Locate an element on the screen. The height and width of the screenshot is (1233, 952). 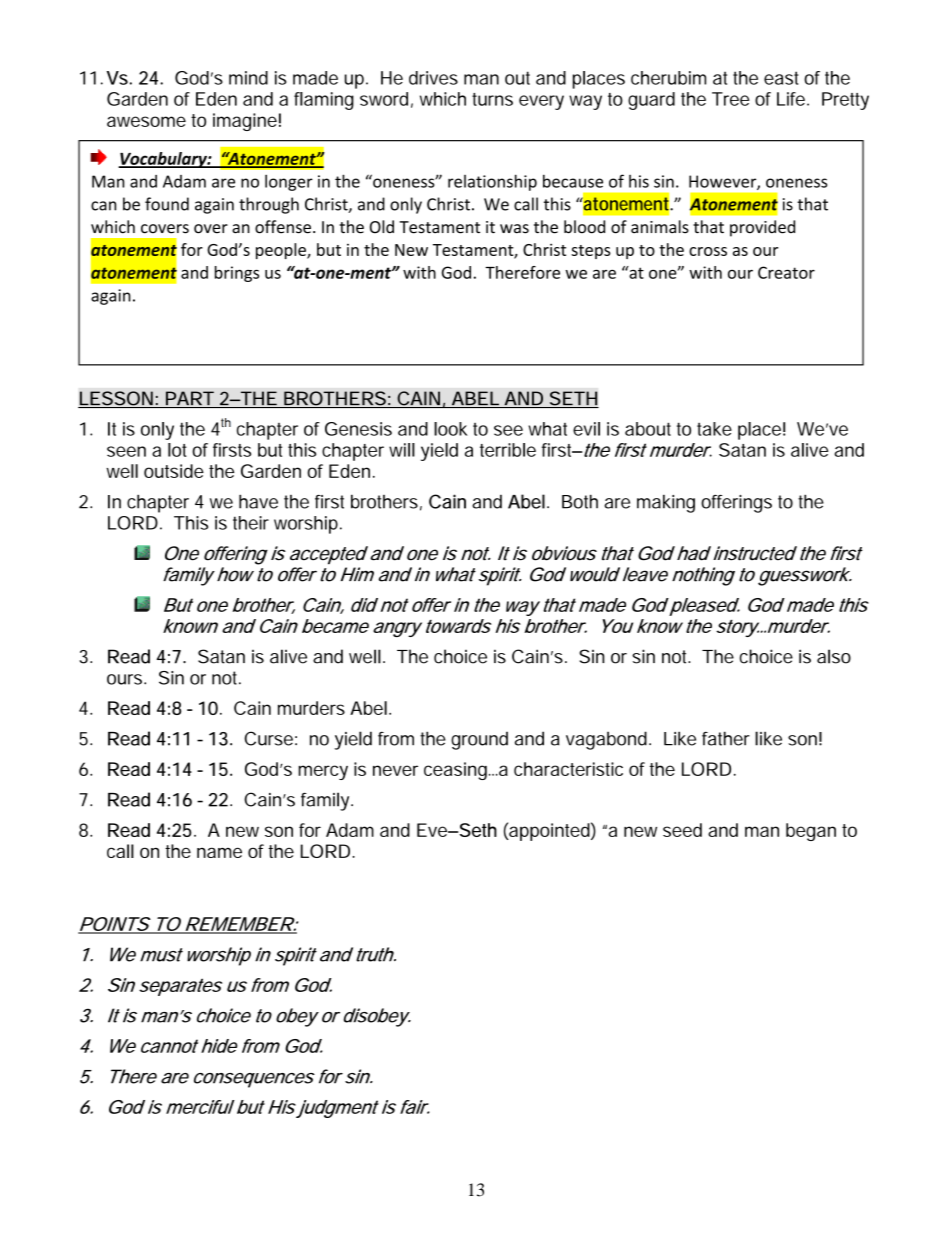
longer is located at coordinates (289, 182).
